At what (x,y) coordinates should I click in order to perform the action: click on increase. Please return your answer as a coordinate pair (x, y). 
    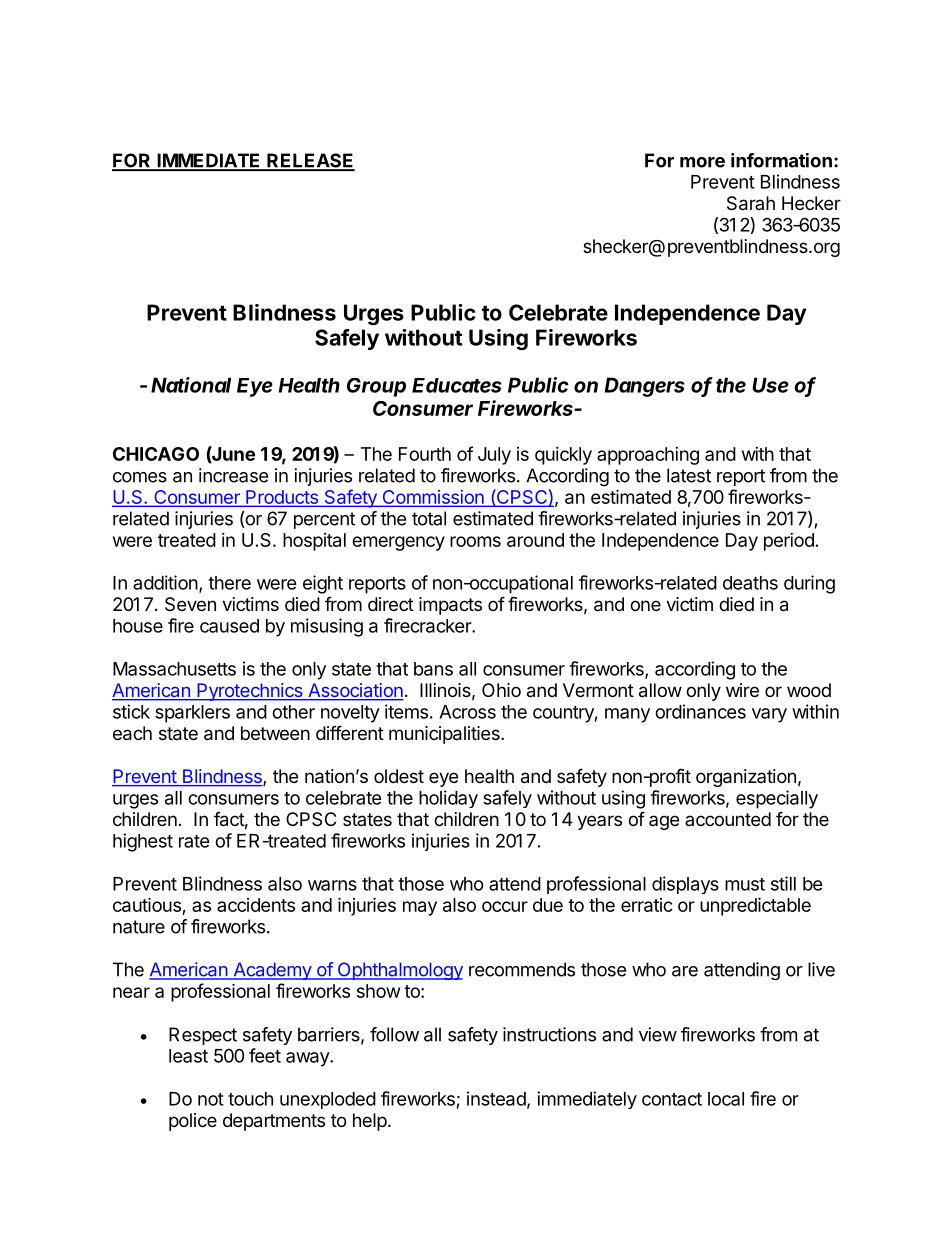
    Looking at the image, I should click on (233, 475).
